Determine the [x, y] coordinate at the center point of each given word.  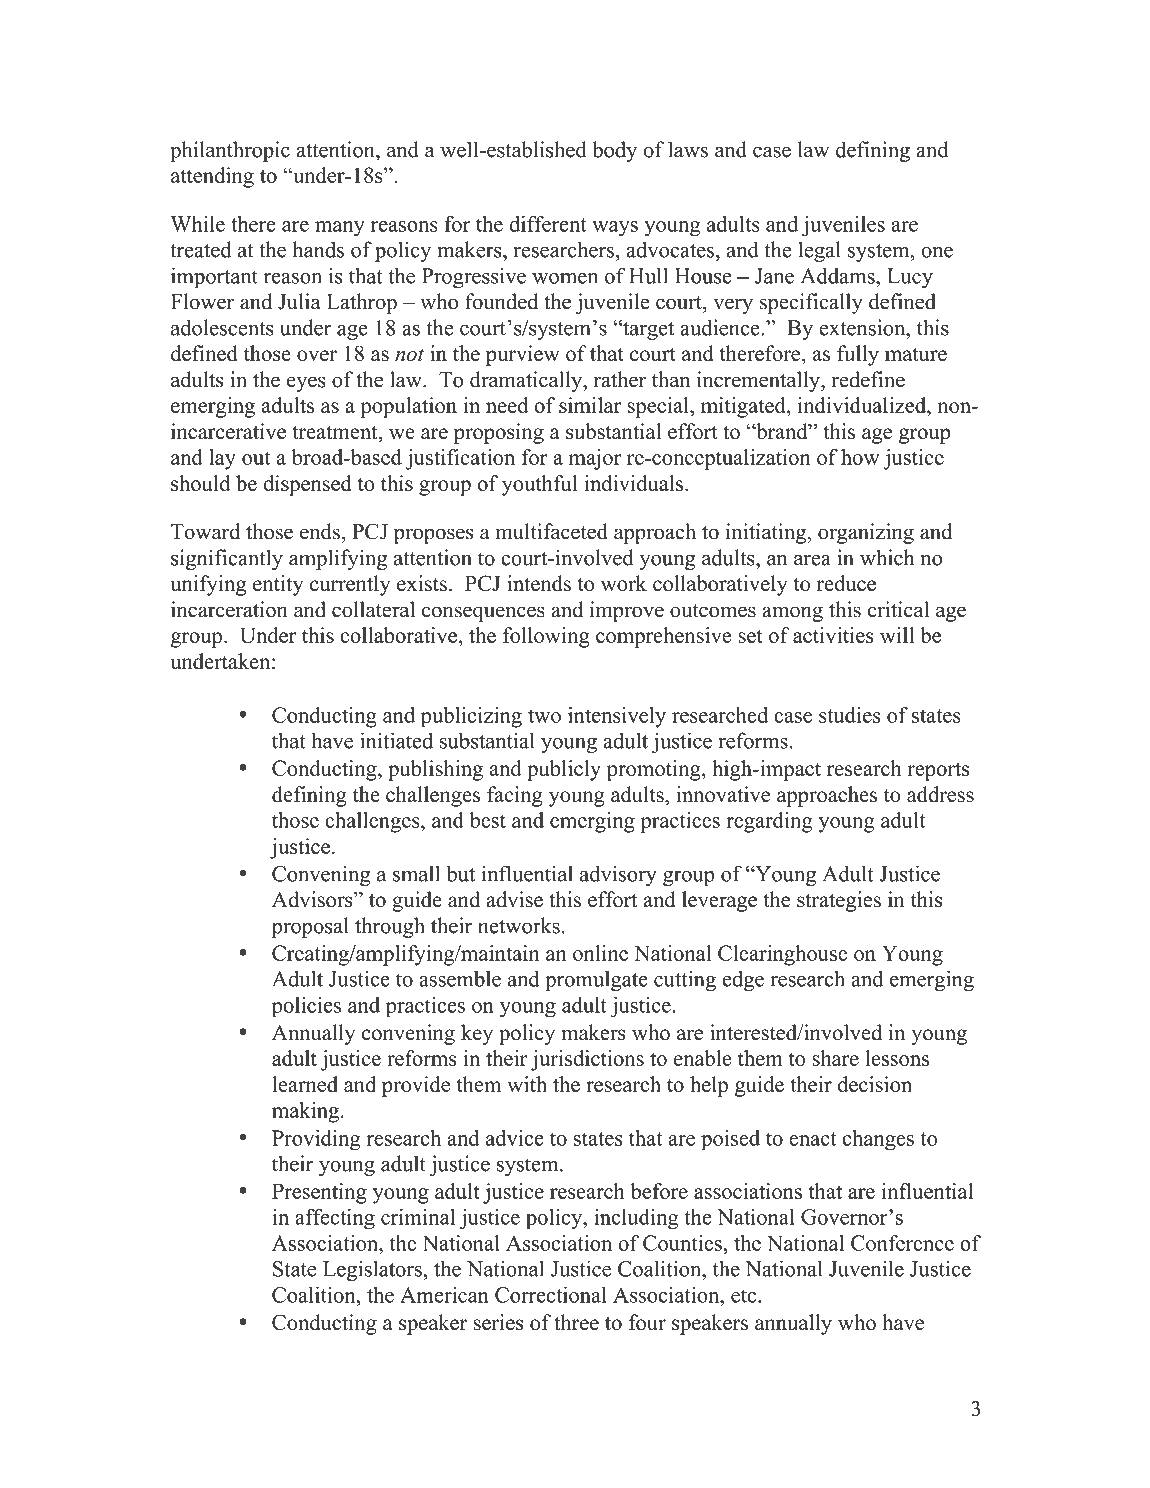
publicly [564, 770]
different [548, 224]
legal [819, 251]
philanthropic [230, 151]
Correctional [551, 1294]
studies [849, 715]
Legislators [373, 1270]
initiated [396, 740]
